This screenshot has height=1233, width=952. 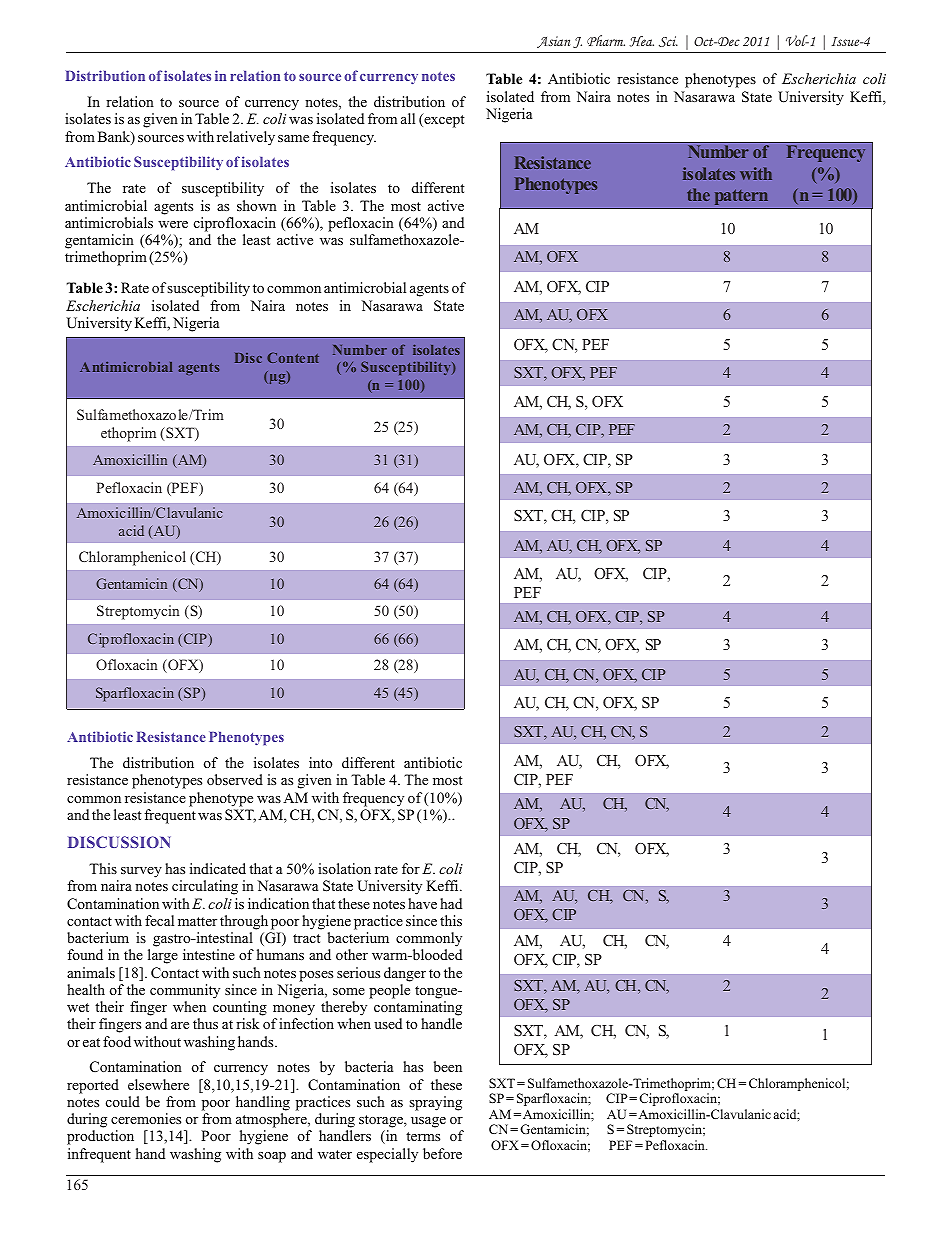 I want to click on were, so click(x=173, y=224).
